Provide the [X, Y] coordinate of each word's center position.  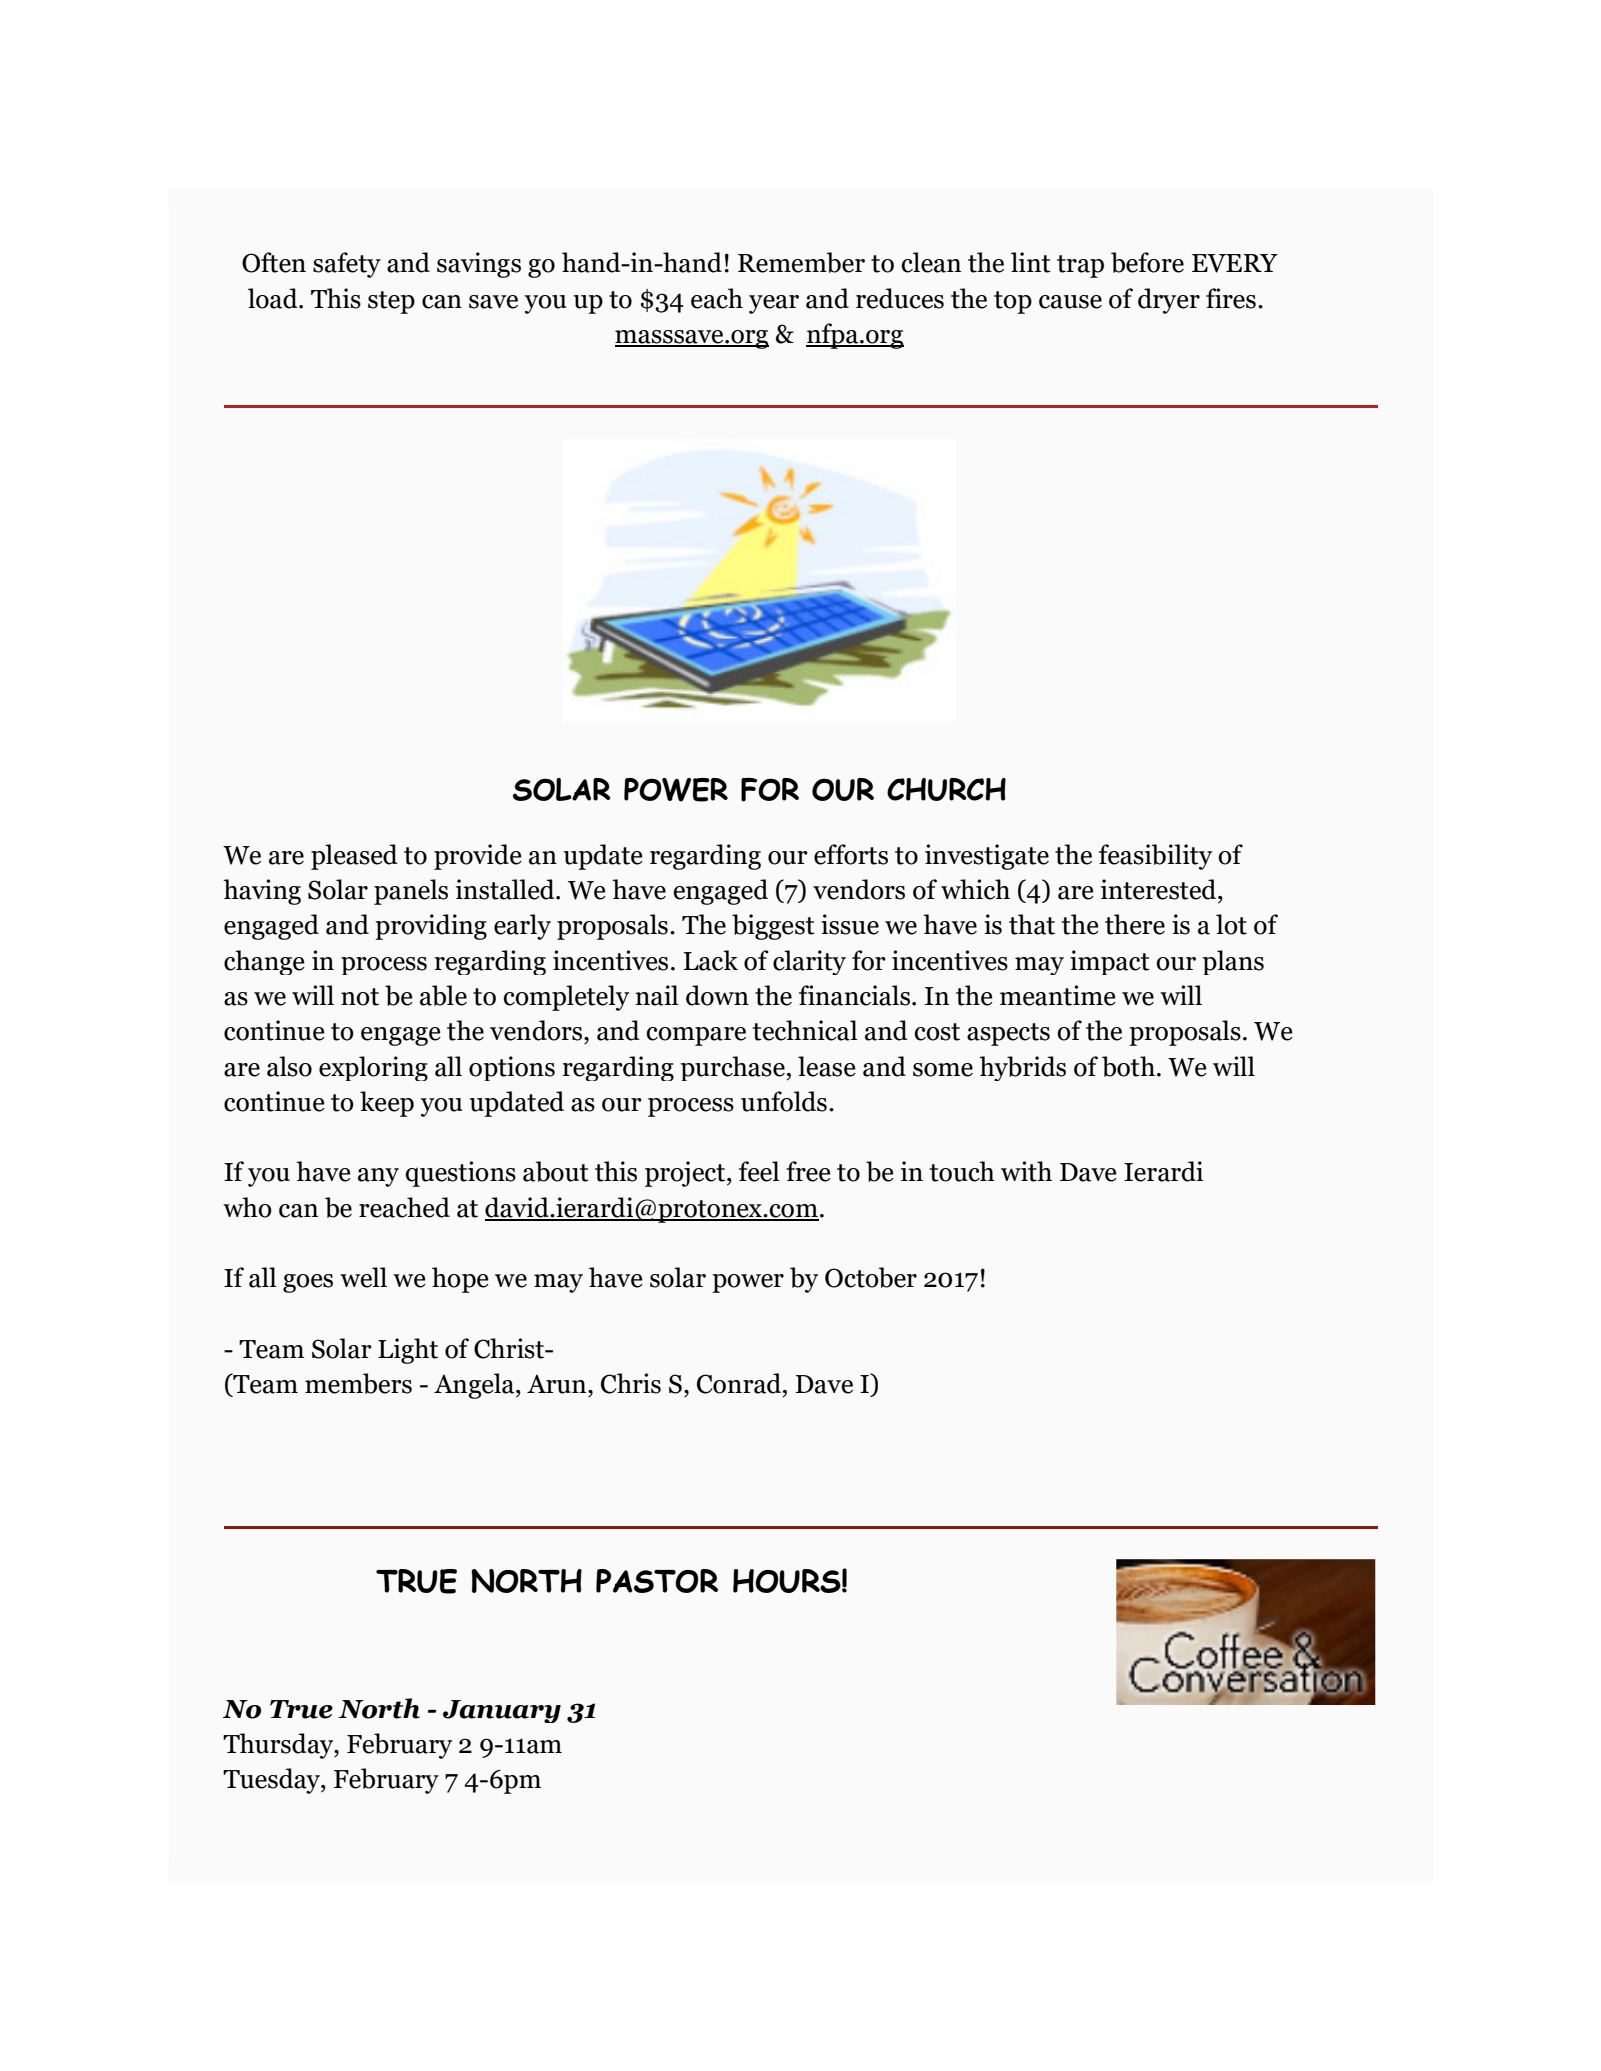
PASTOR [657, 1581]
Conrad [740, 1383]
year [774, 304]
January [502, 1711]
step [391, 302]
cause [1070, 302]
